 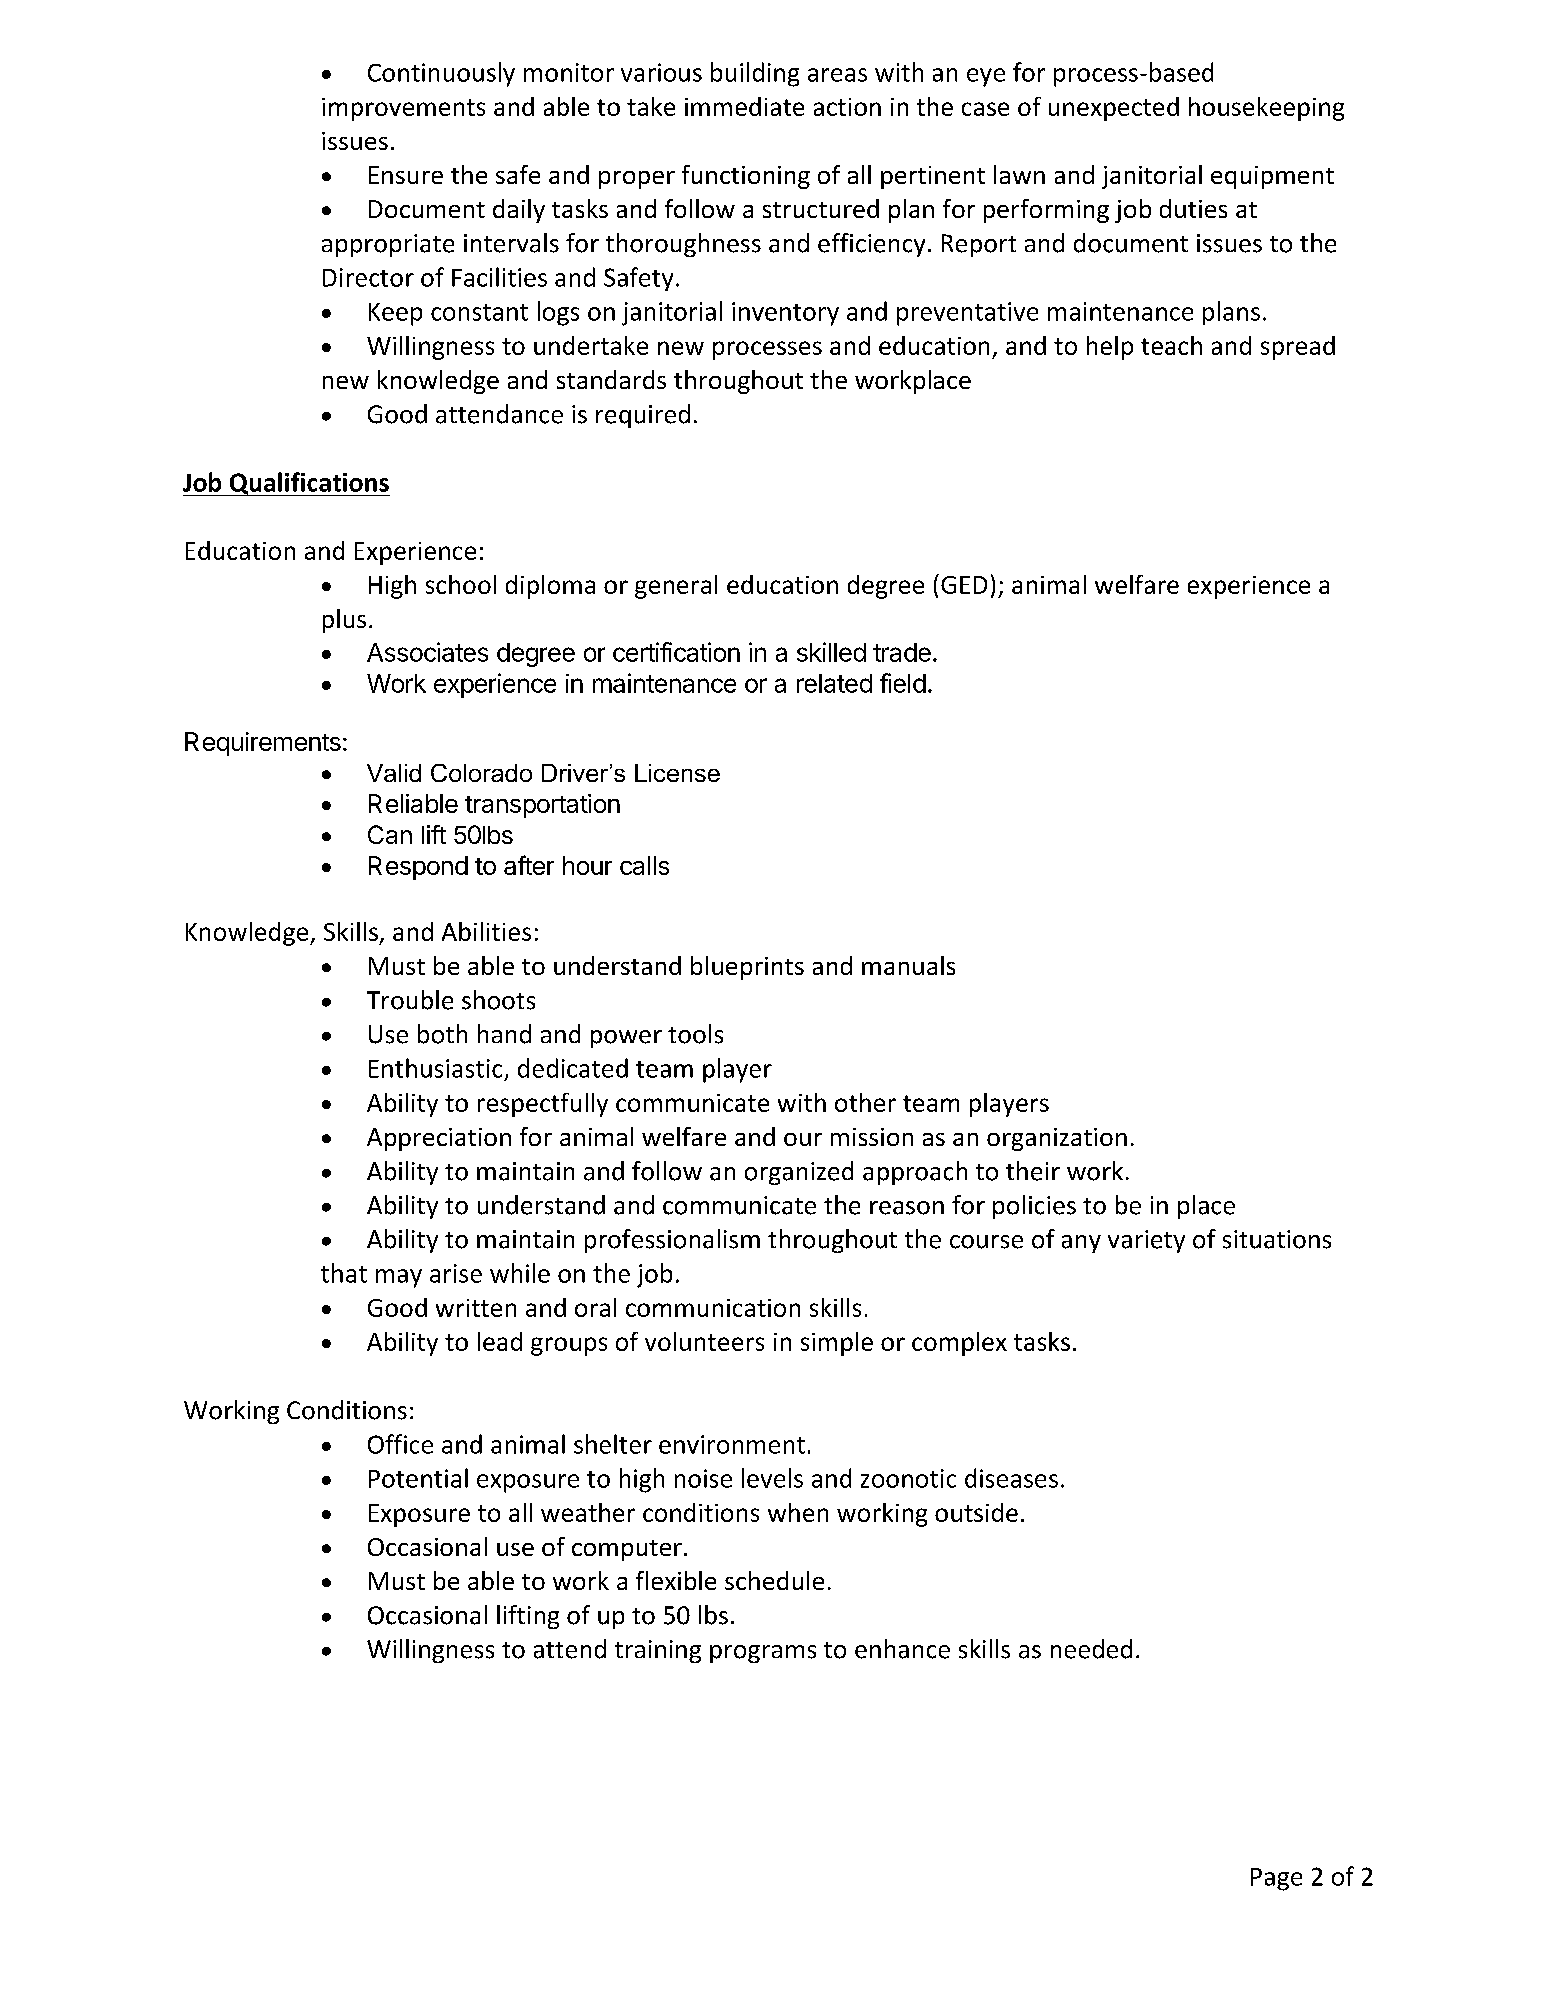 I want to click on related, so click(x=834, y=683).
